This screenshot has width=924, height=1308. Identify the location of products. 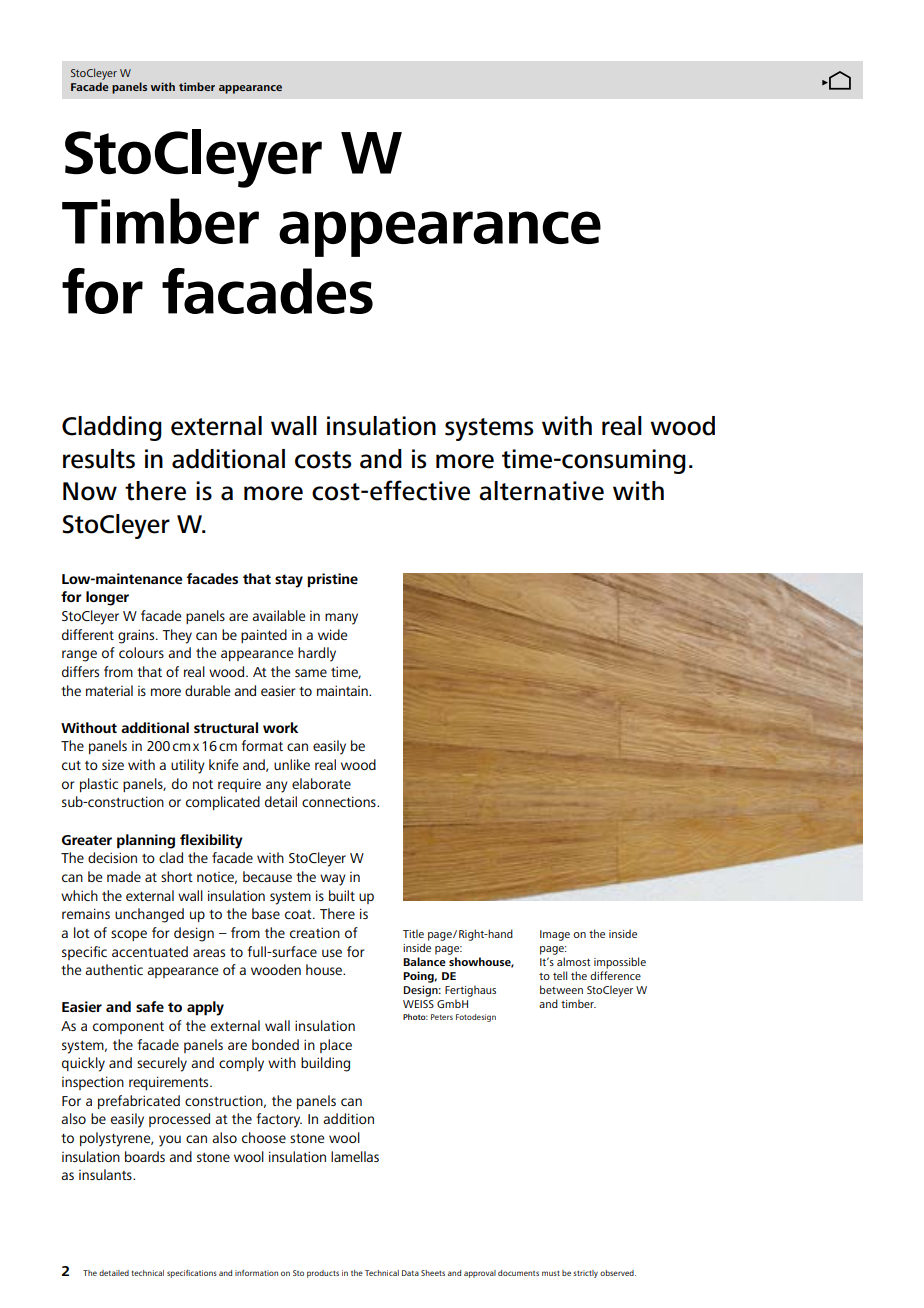
(323, 1274).
